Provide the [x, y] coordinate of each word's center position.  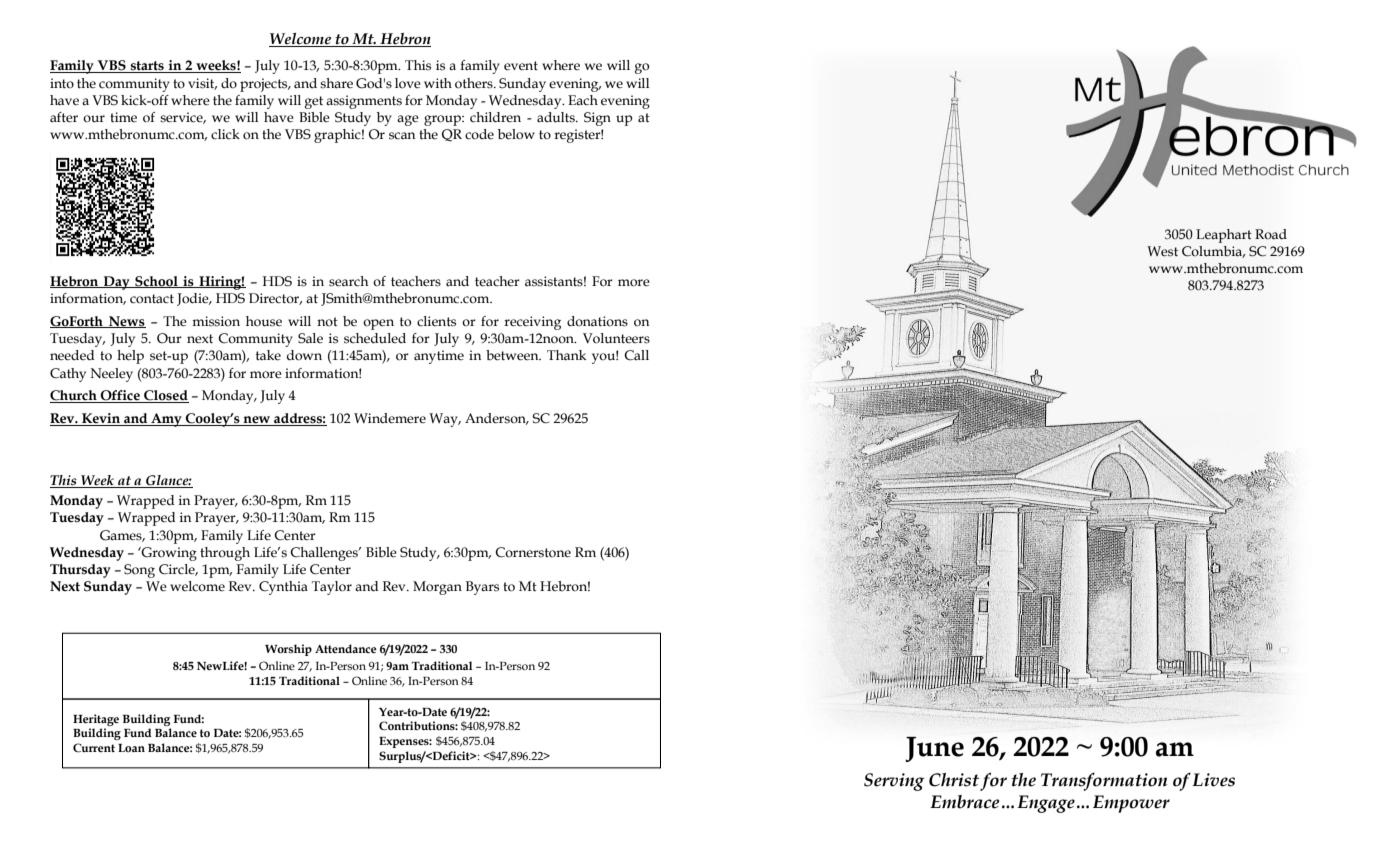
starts [147, 67]
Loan [131, 748]
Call [636, 355]
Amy [166, 420]
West [1162, 251]
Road [1271, 234]
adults [557, 117]
